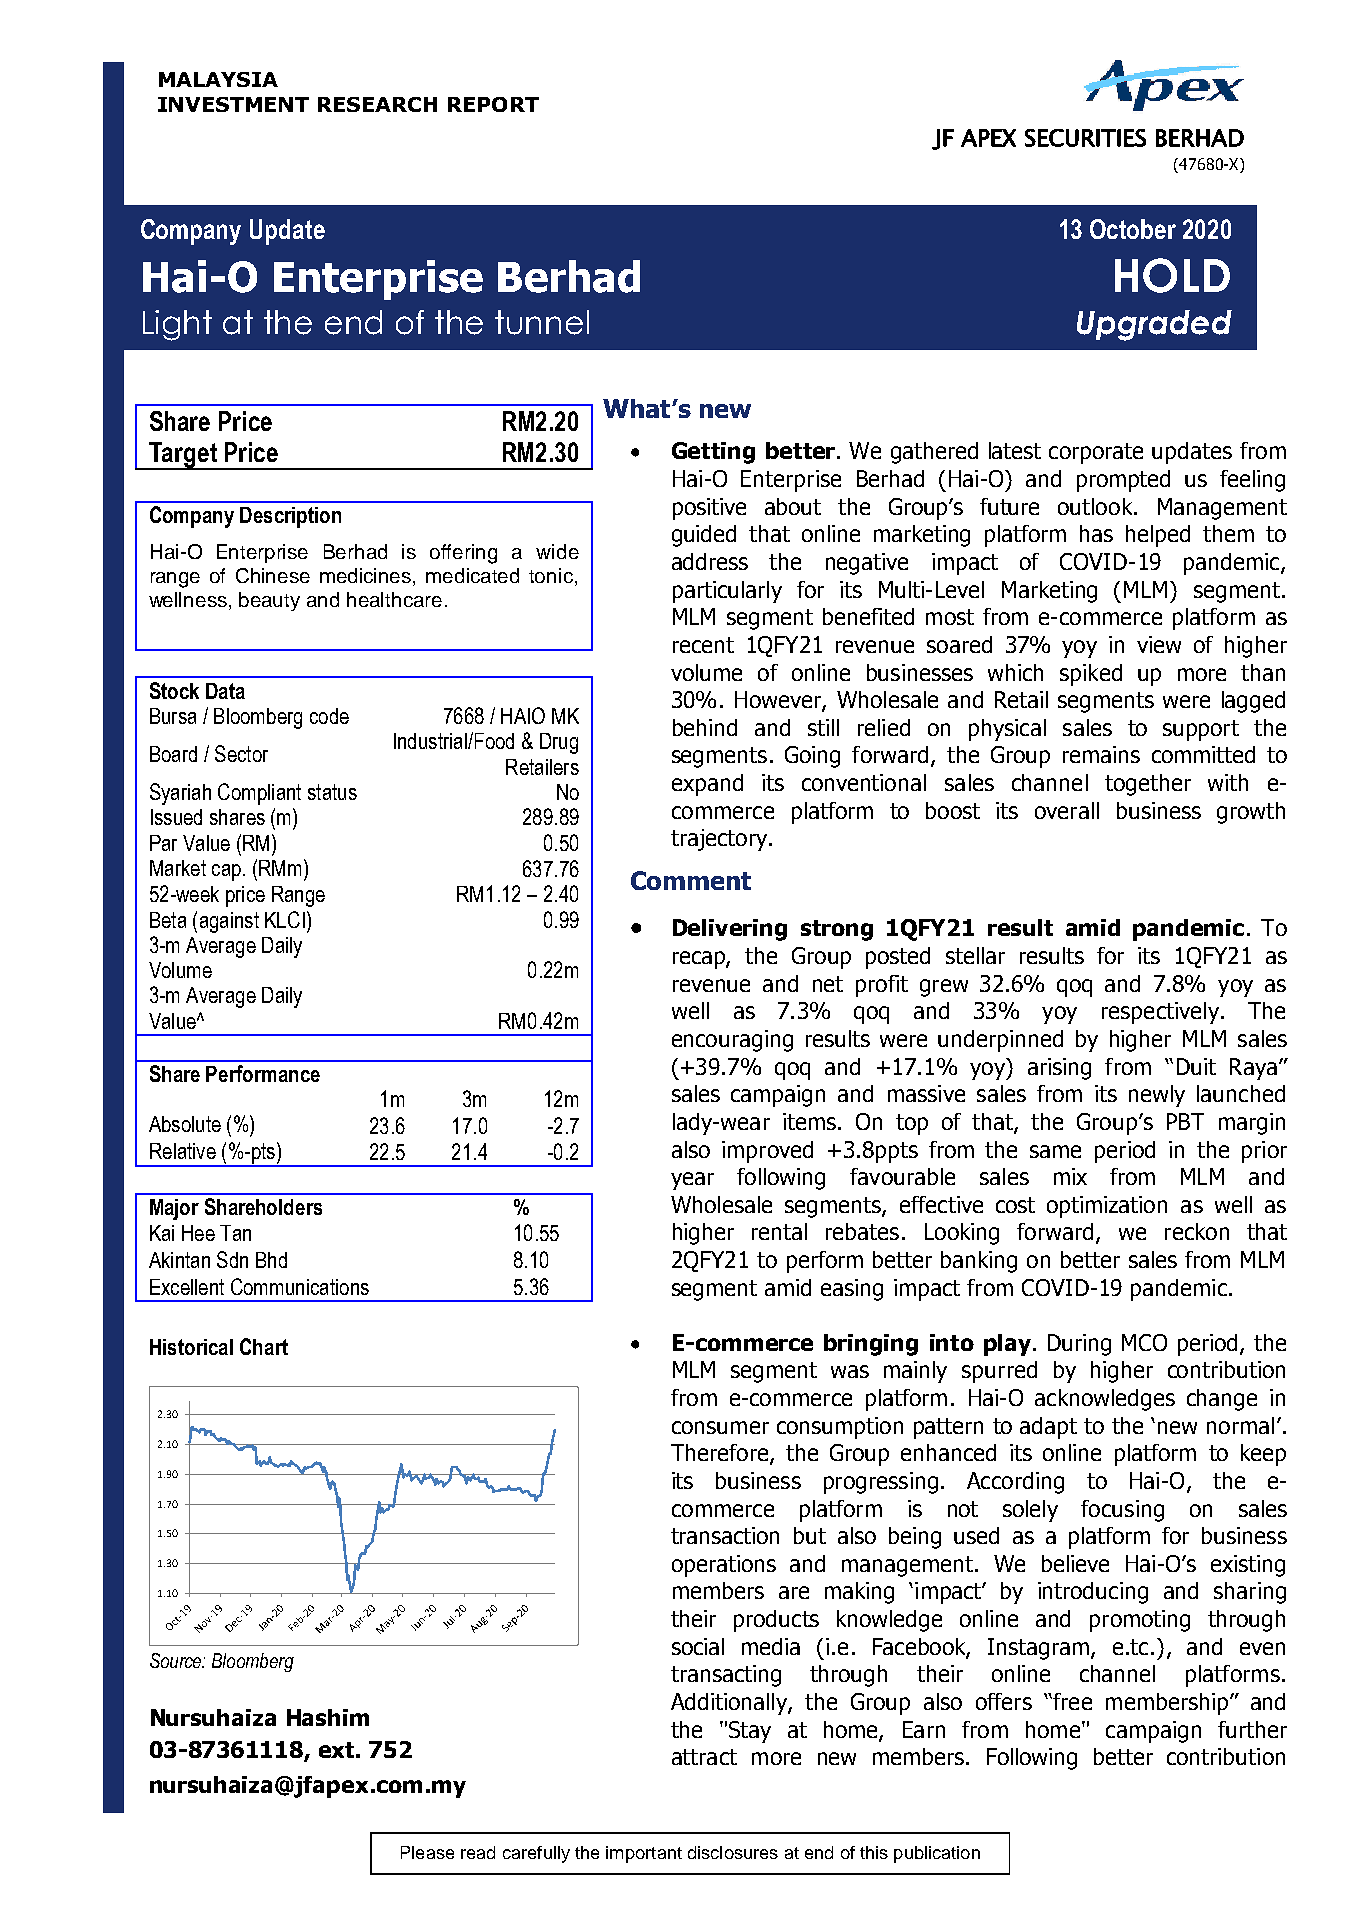  Describe the element at coordinates (1144, 1342) in the screenshot. I see `MCO` at that location.
